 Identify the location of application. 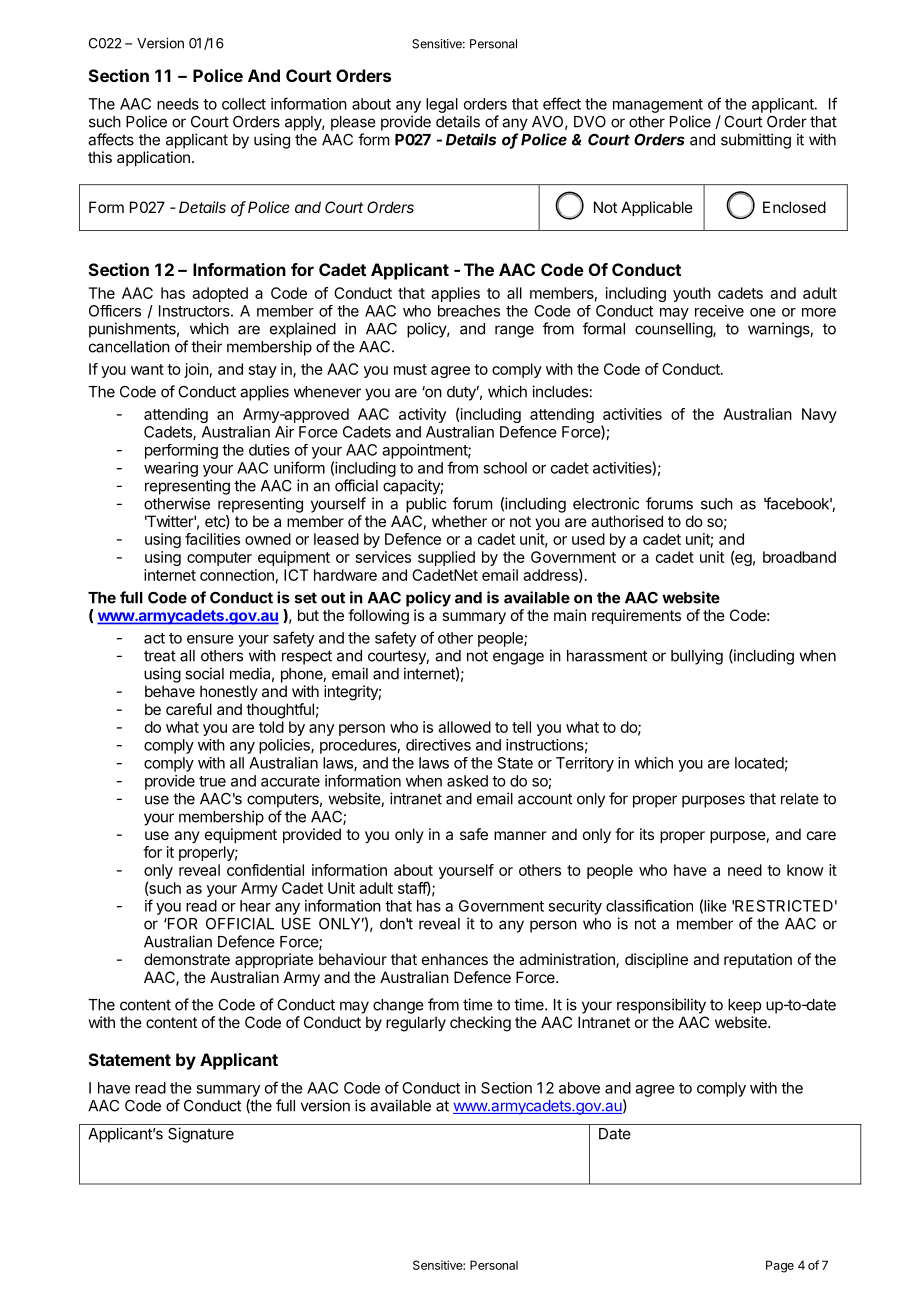
(153, 158).
